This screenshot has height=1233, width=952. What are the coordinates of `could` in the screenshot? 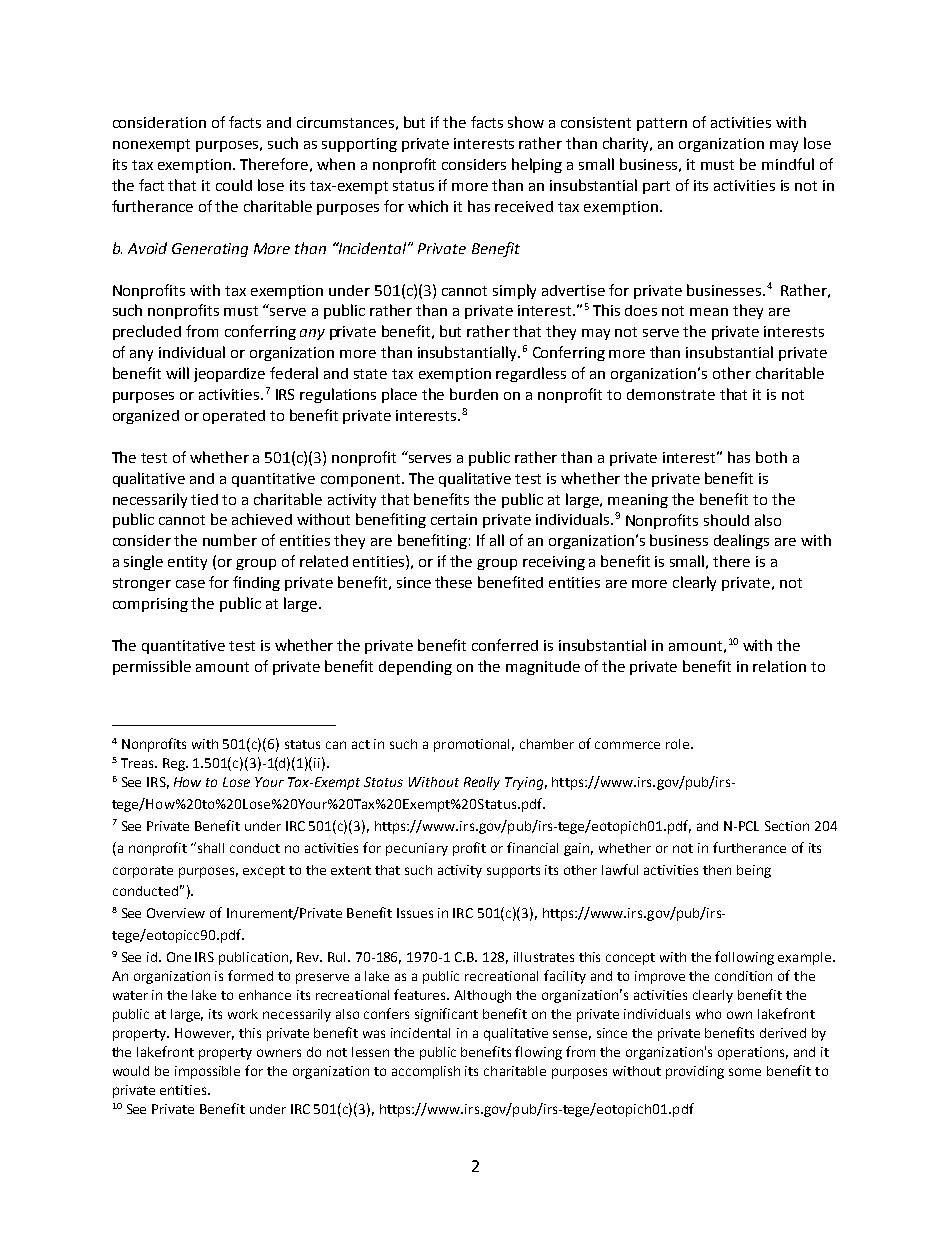 It's located at (234, 185).
